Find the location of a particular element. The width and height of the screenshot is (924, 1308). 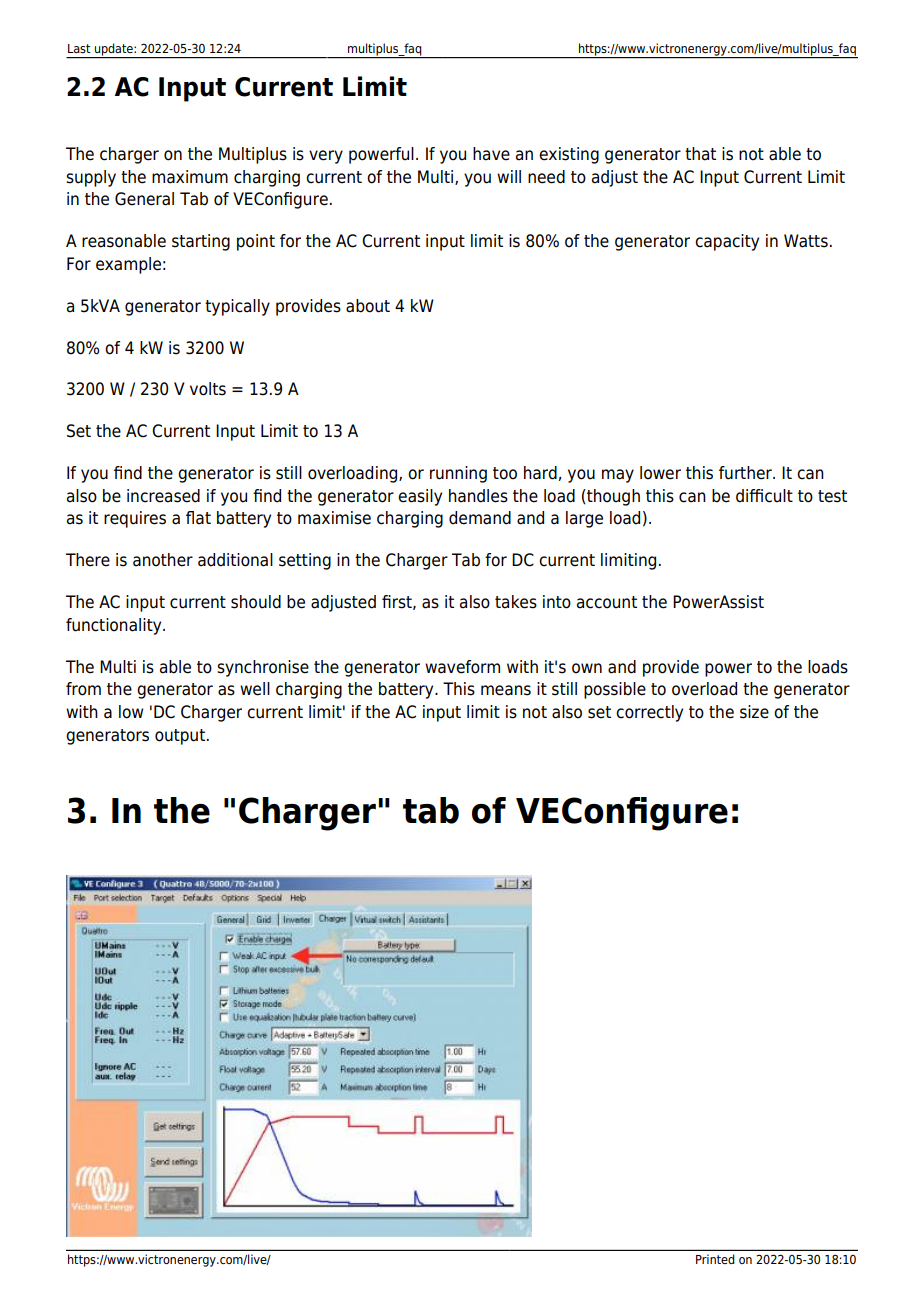

output is located at coordinates (181, 737).
